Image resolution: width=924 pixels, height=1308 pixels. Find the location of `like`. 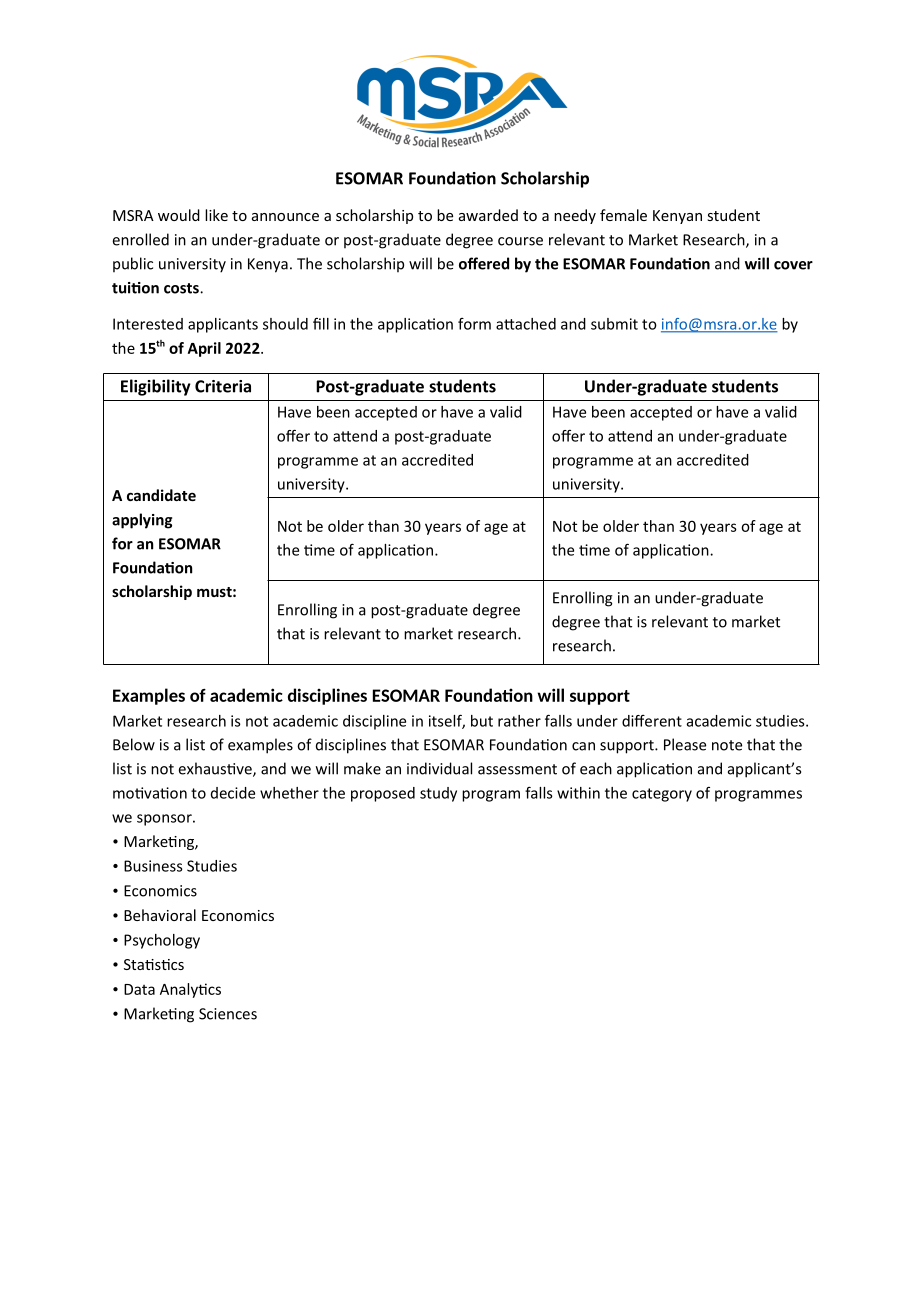

like is located at coordinates (216, 215).
